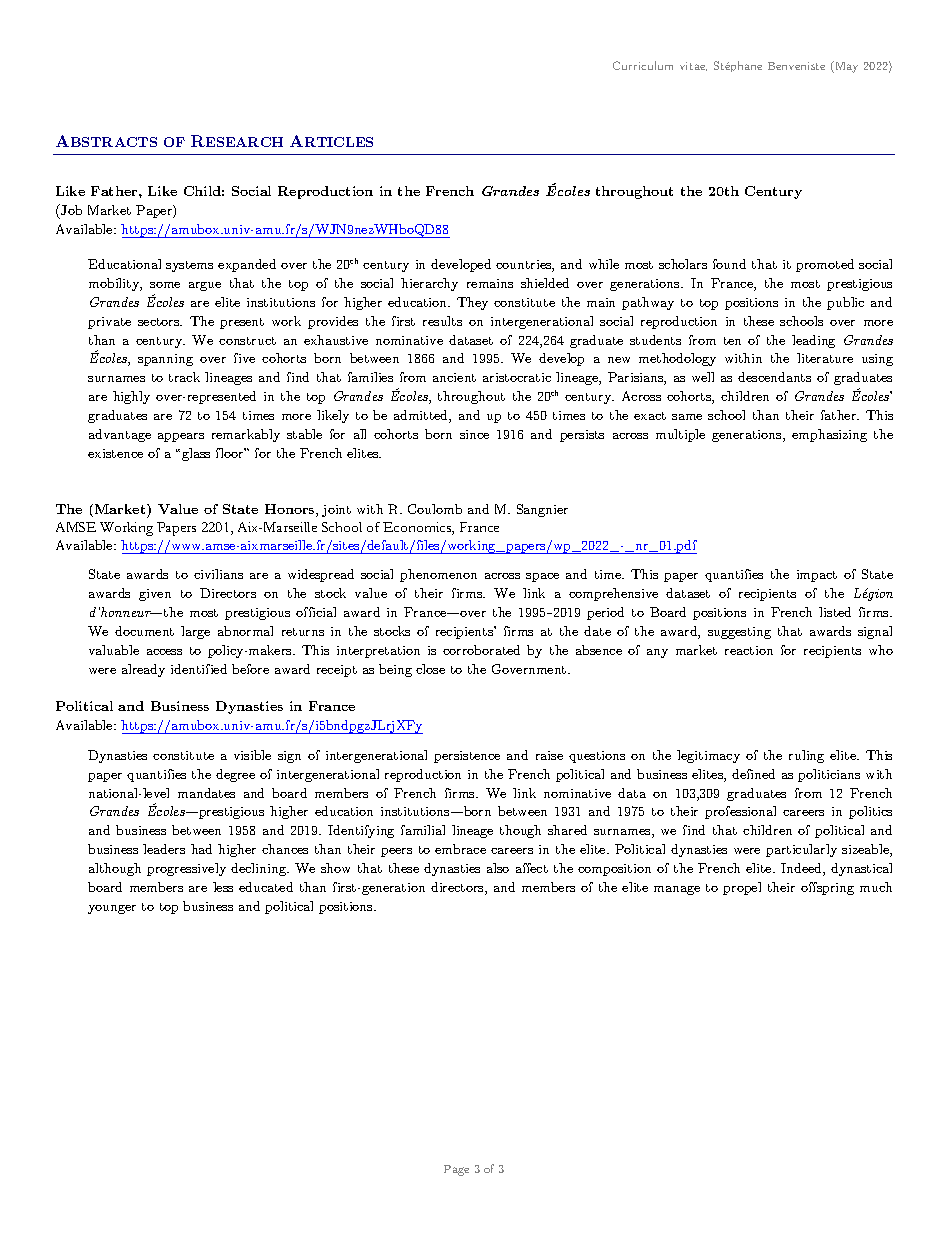  I want to click on propel, so click(742, 888).
